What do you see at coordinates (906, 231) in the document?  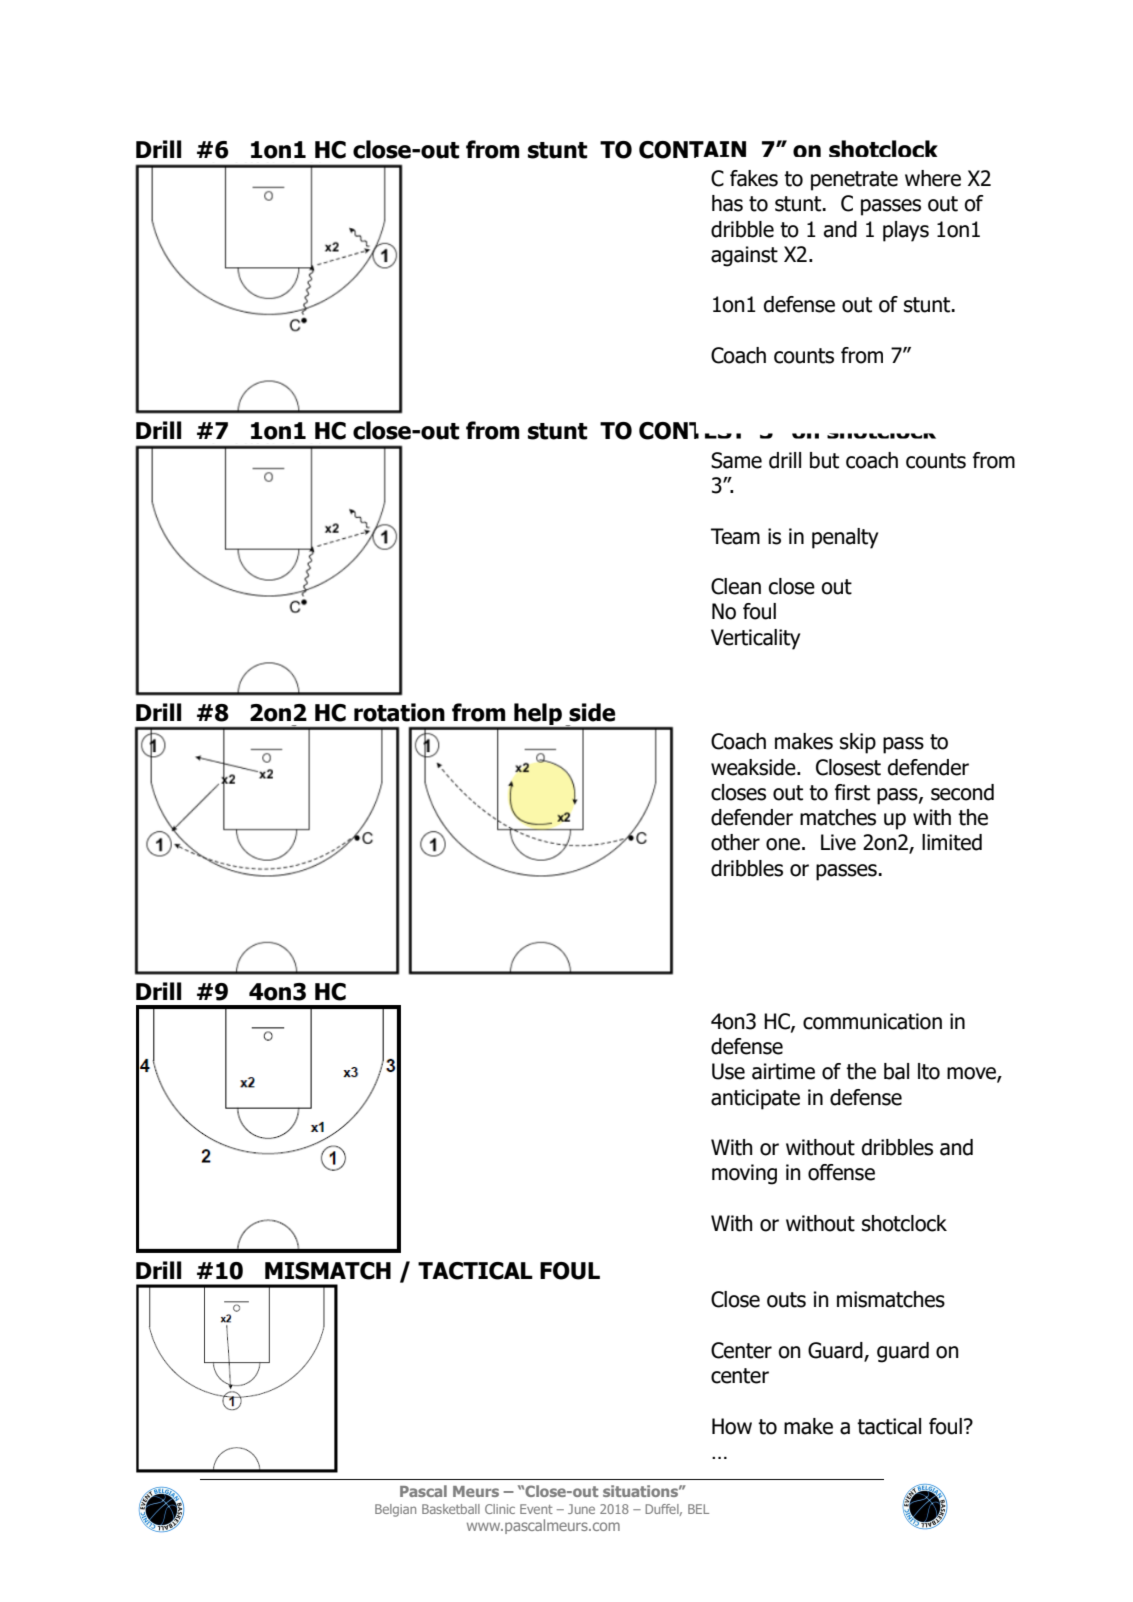 I see `plays` at bounding box center [906, 231].
